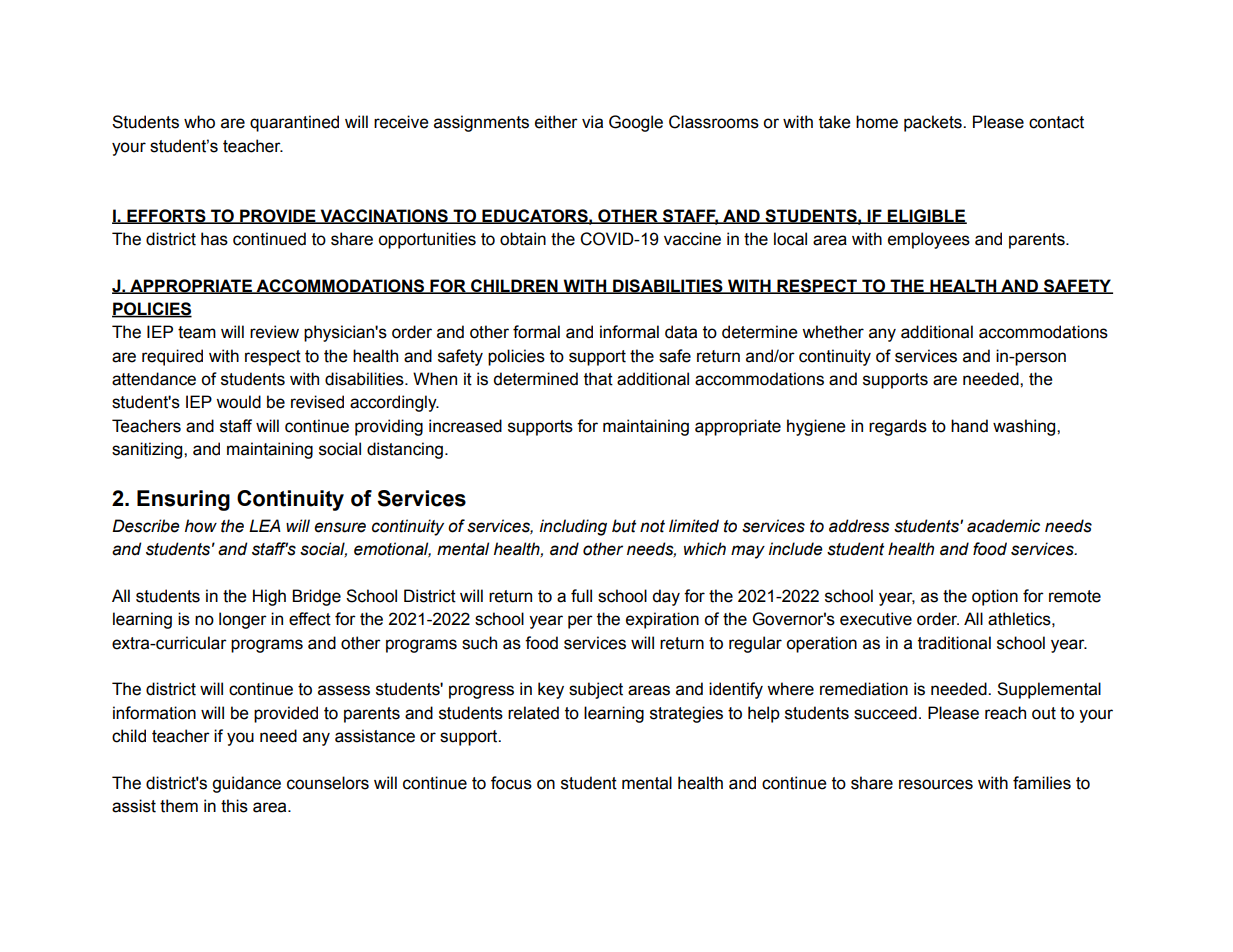  What do you see at coordinates (148, 450) in the page?
I see `sanitizing` at bounding box center [148, 450].
